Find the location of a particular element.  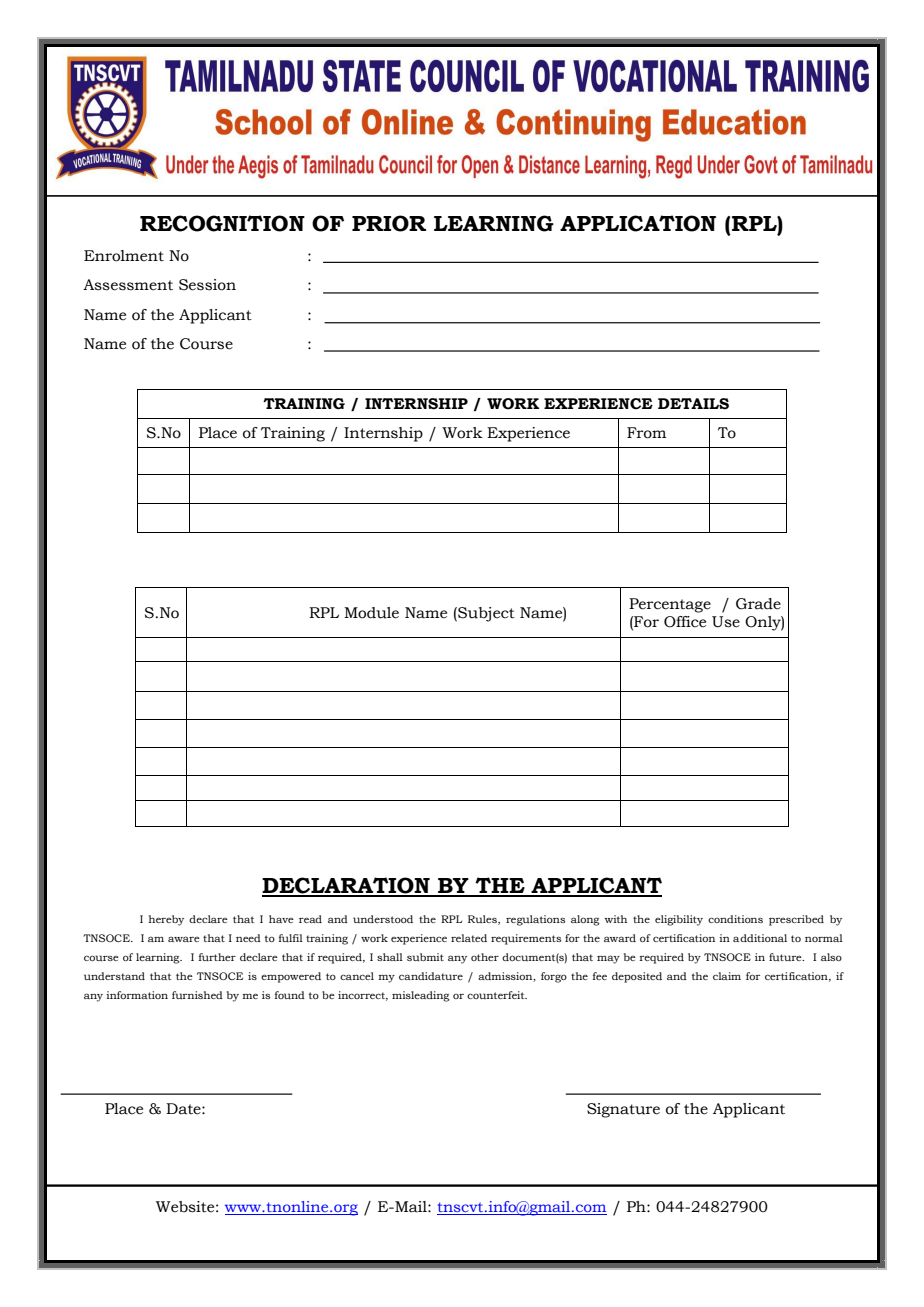

Percentage is located at coordinates (670, 605).
